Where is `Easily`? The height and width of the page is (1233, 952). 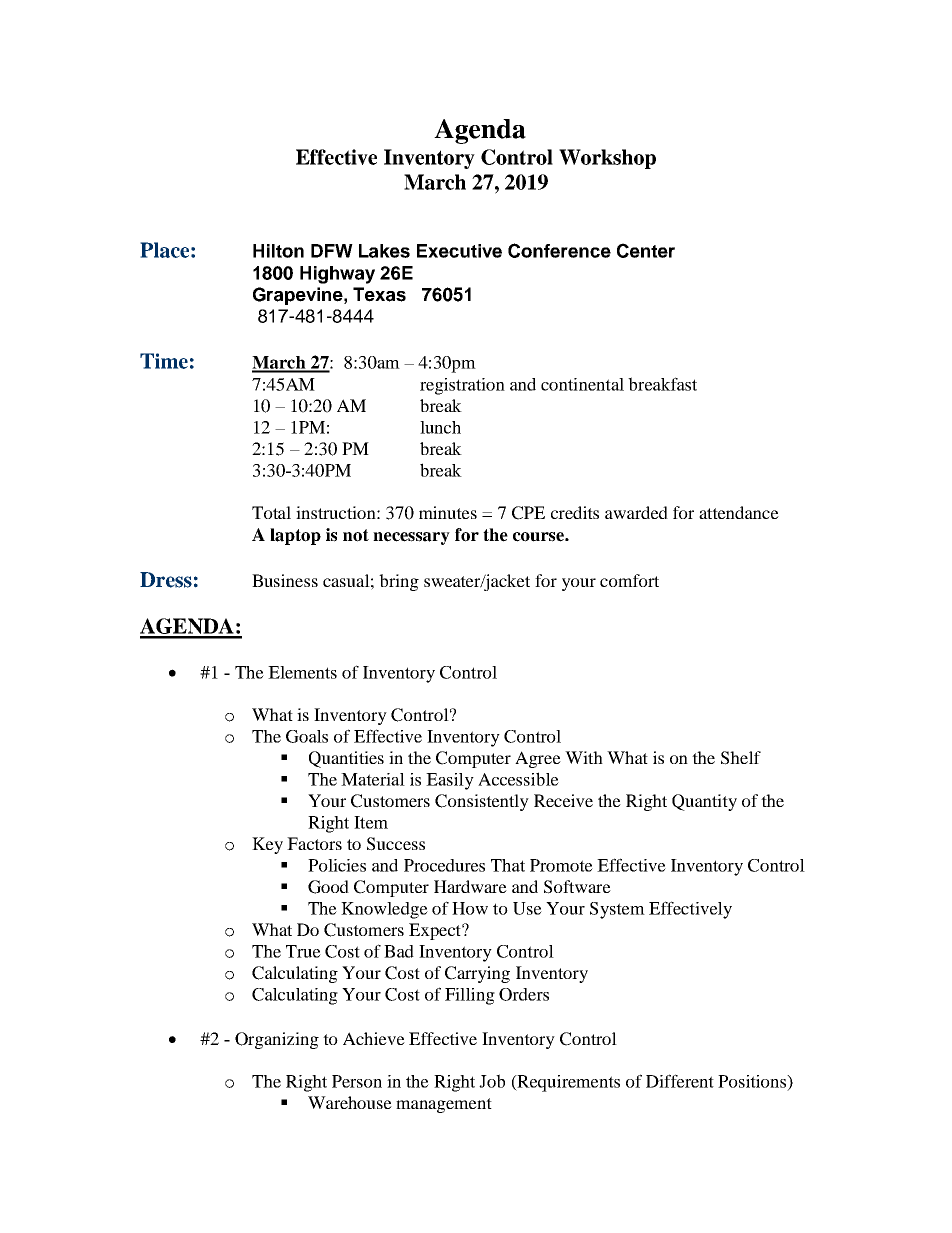 Easily is located at coordinates (450, 781).
